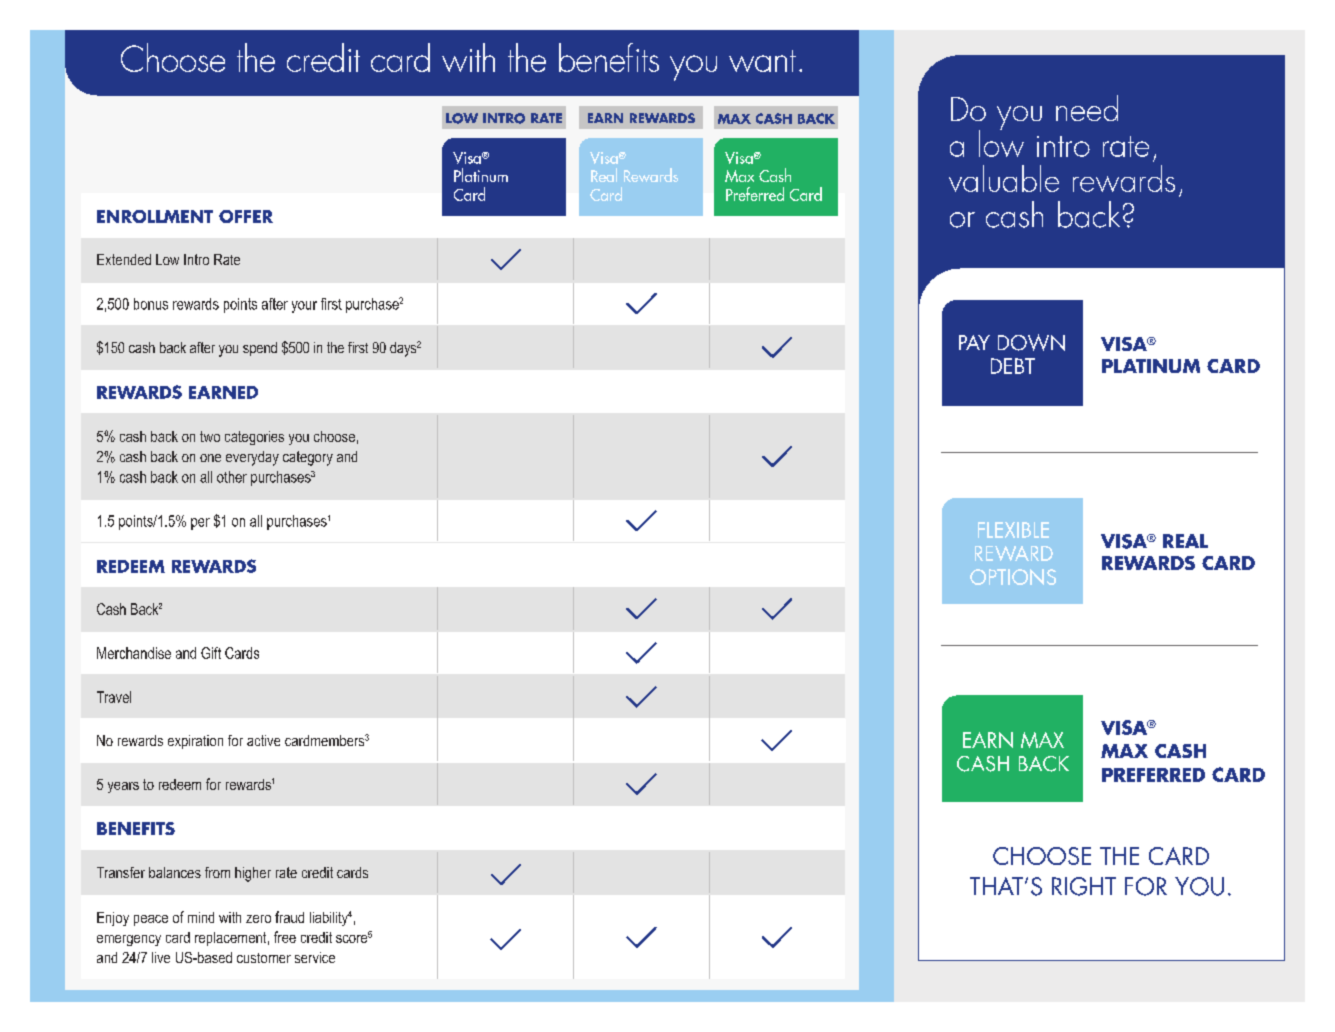 The width and height of the document is (1335, 1032). I want to click on want, so click(762, 61).
